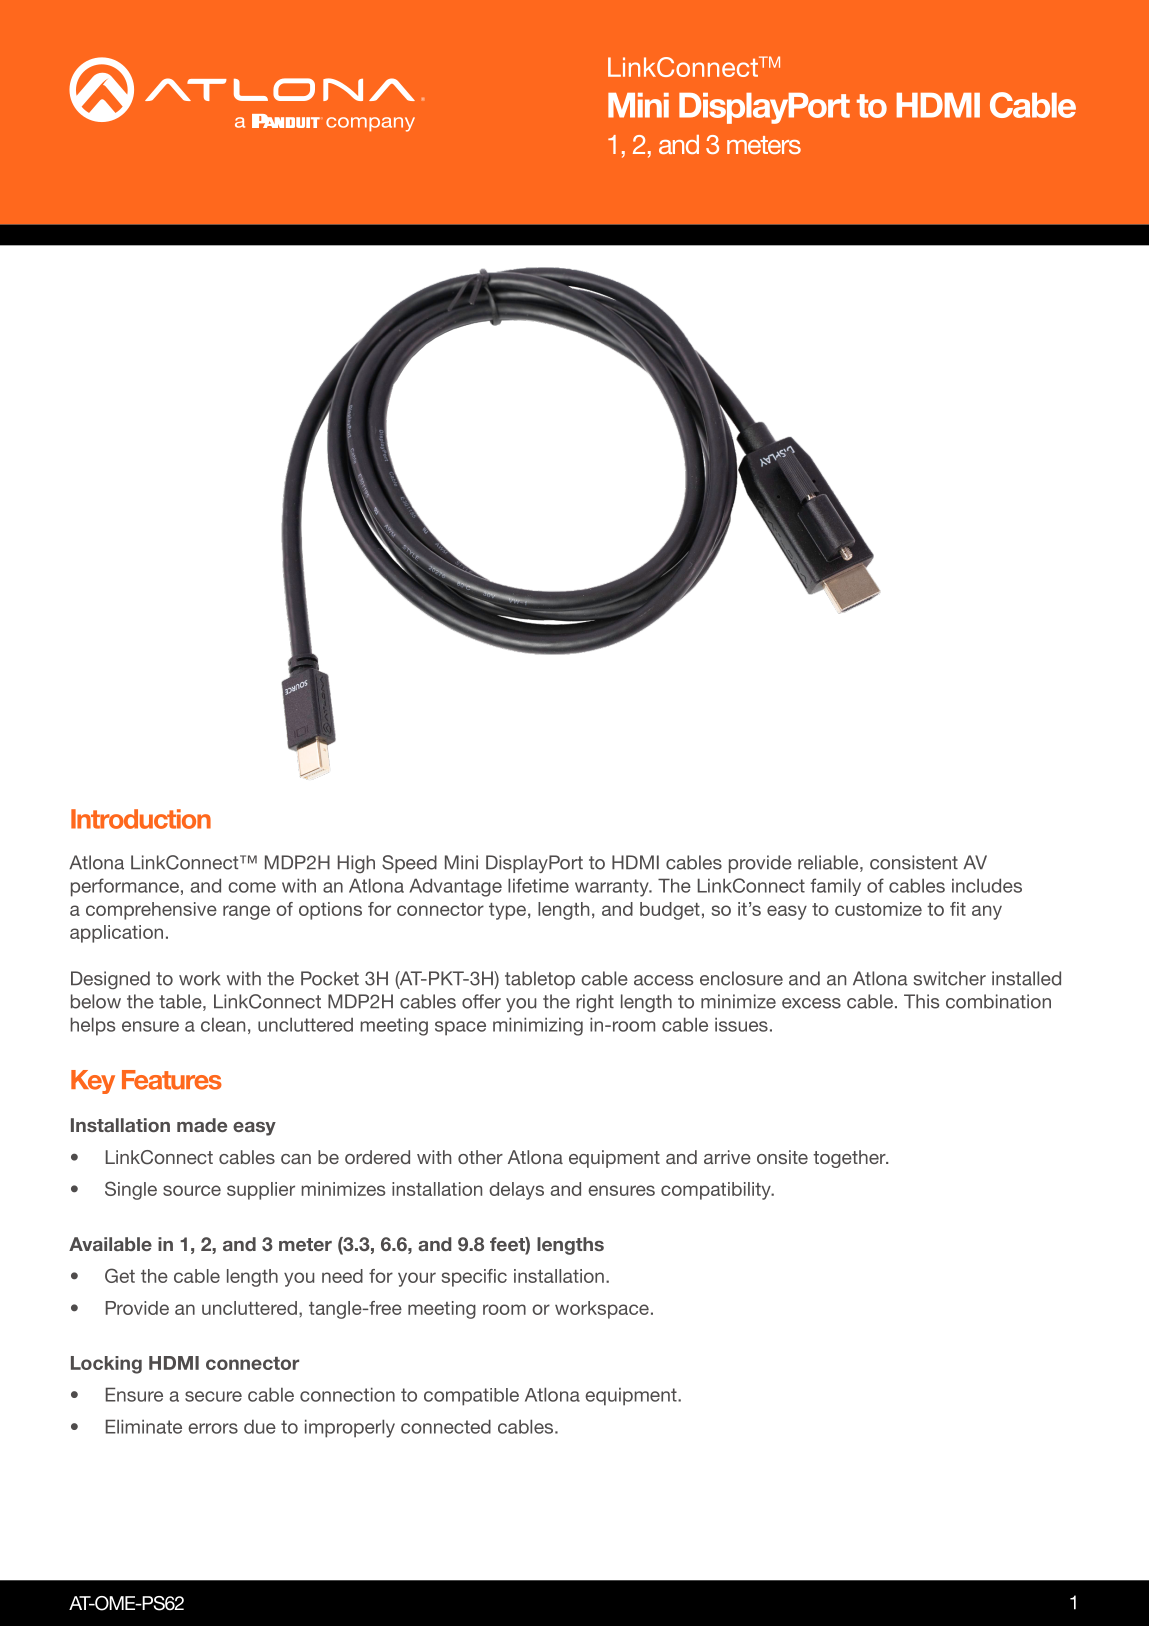 The height and width of the screenshot is (1626, 1149). Describe the element at coordinates (538, 885) in the screenshot. I see `lifetime` at that location.
